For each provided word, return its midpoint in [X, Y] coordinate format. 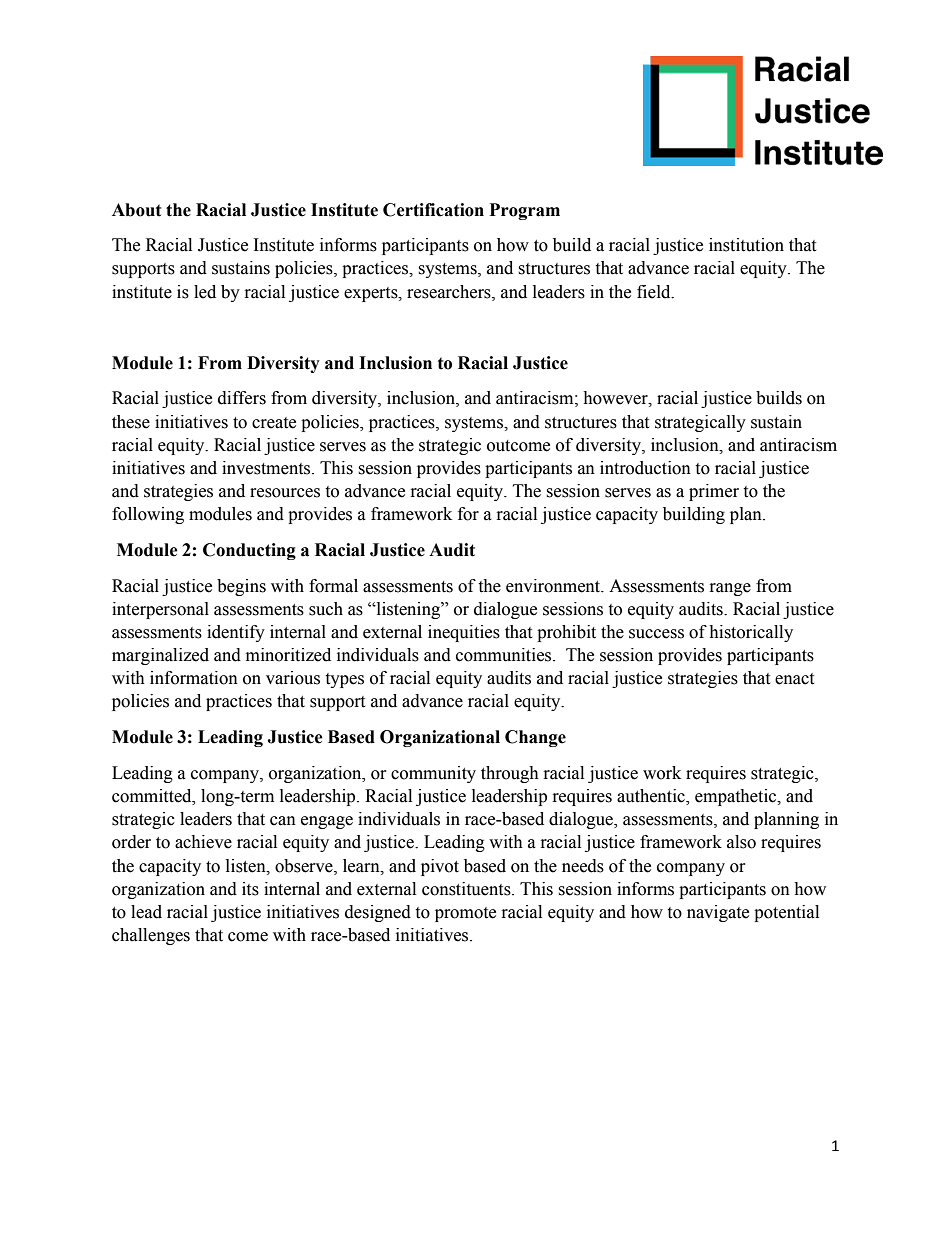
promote [465, 914]
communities [505, 655]
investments [267, 468]
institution [746, 245]
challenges [151, 936]
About [137, 210]
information [194, 678]
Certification [433, 210]
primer [714, 492]
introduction [645, 468]
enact [794, 679]
